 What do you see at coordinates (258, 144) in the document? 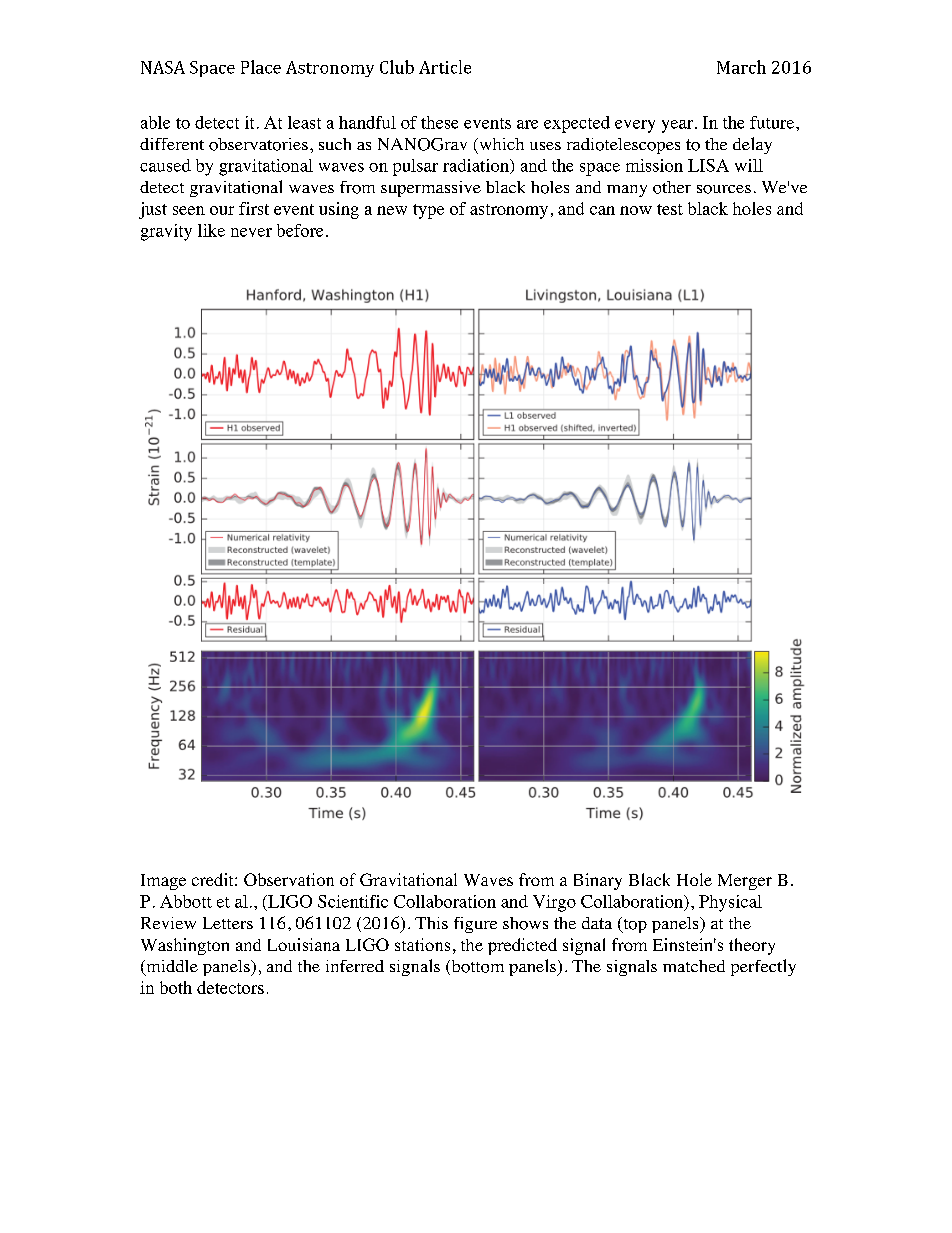
I see `observatories` at bounding box center [258, 144].
